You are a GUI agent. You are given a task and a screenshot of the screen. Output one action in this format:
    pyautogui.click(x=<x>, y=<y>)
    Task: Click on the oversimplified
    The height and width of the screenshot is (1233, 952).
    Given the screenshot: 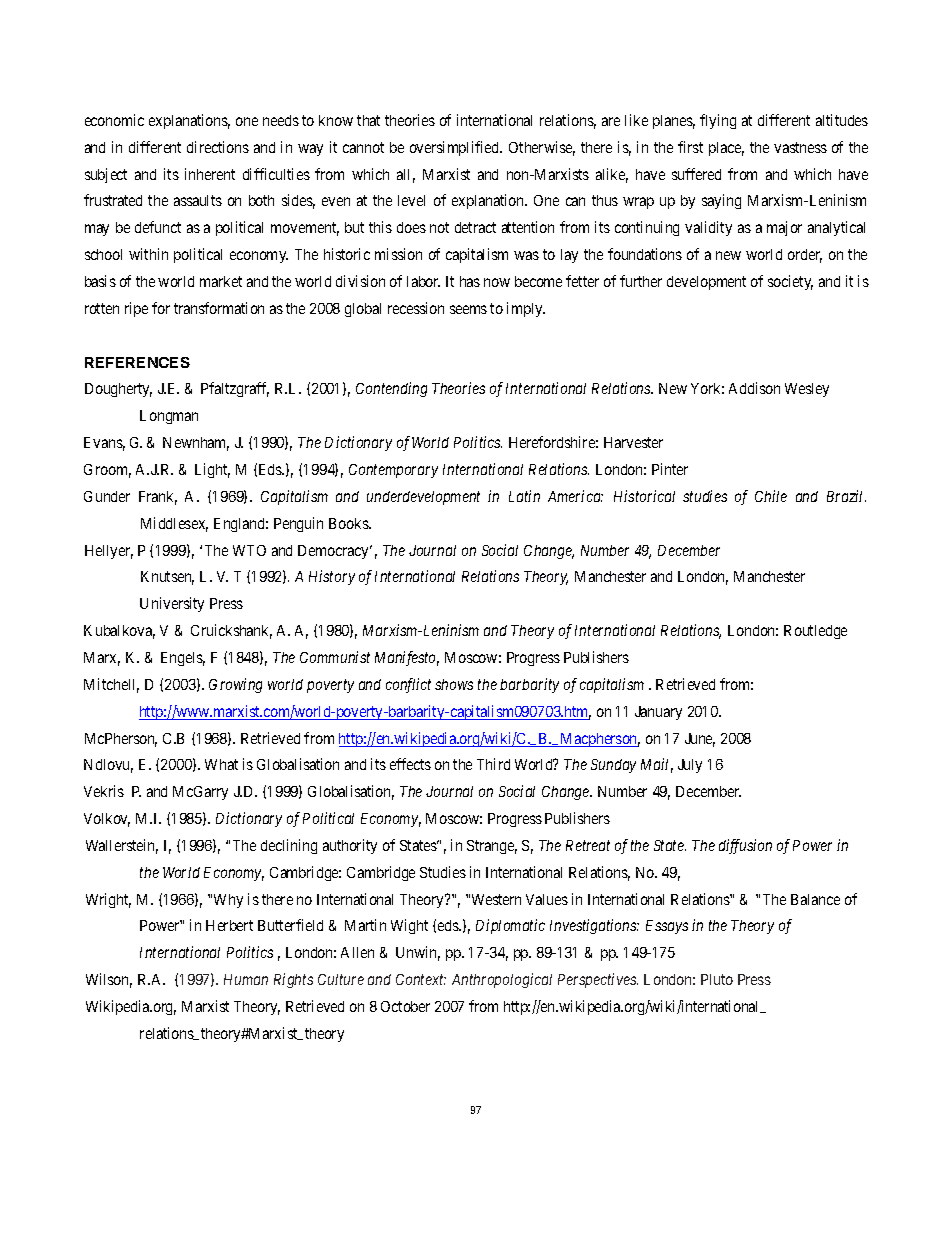 What is the action you would take?
    pyautogui.click(x=456, y=148)
